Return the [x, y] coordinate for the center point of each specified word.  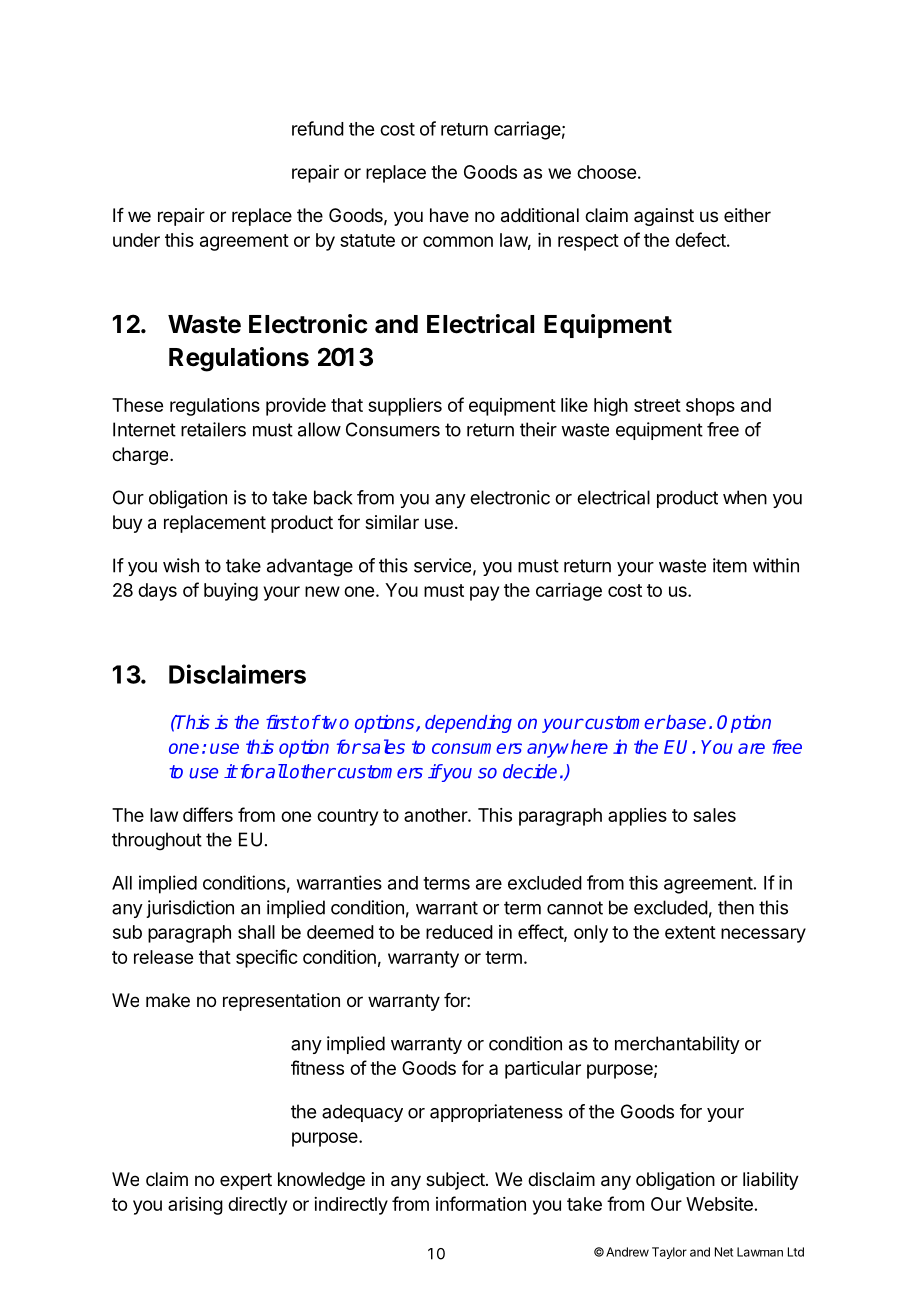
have [449, 215]
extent [690, 932]
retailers [213, 429]
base [685, 722]
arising [195, 1206]
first [282, 722]
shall [256, 932]
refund [318, 128]
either [747, 215]
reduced [459, 932]
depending [468, 724]
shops [710, 407]
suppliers [405, 407]
